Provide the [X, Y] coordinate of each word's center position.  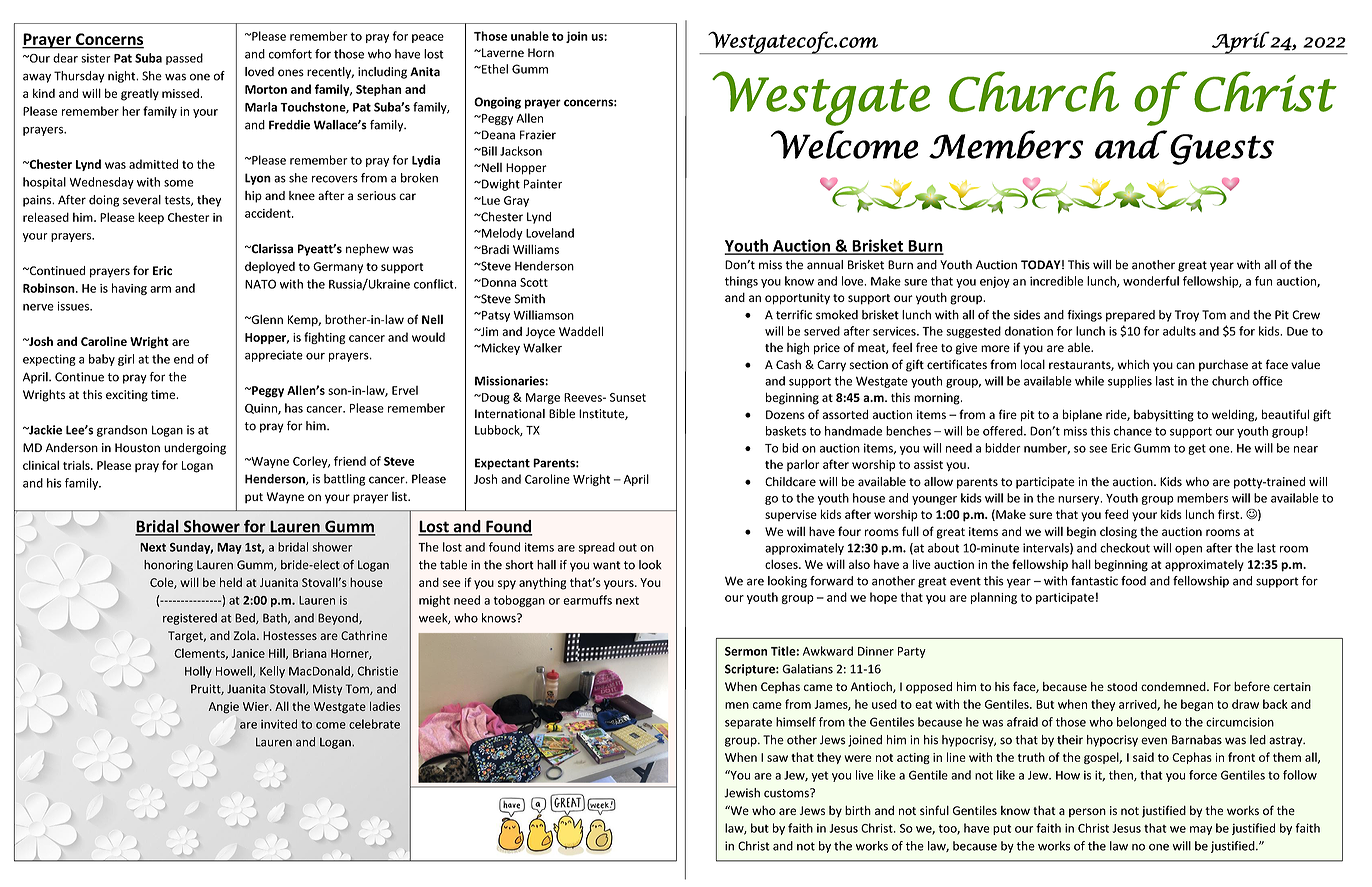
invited [279, 724]
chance [1133, 431]
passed [184, 59]
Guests [1222, 149]
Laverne [502, 52]
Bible [562, 414]
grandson [122, 431]
